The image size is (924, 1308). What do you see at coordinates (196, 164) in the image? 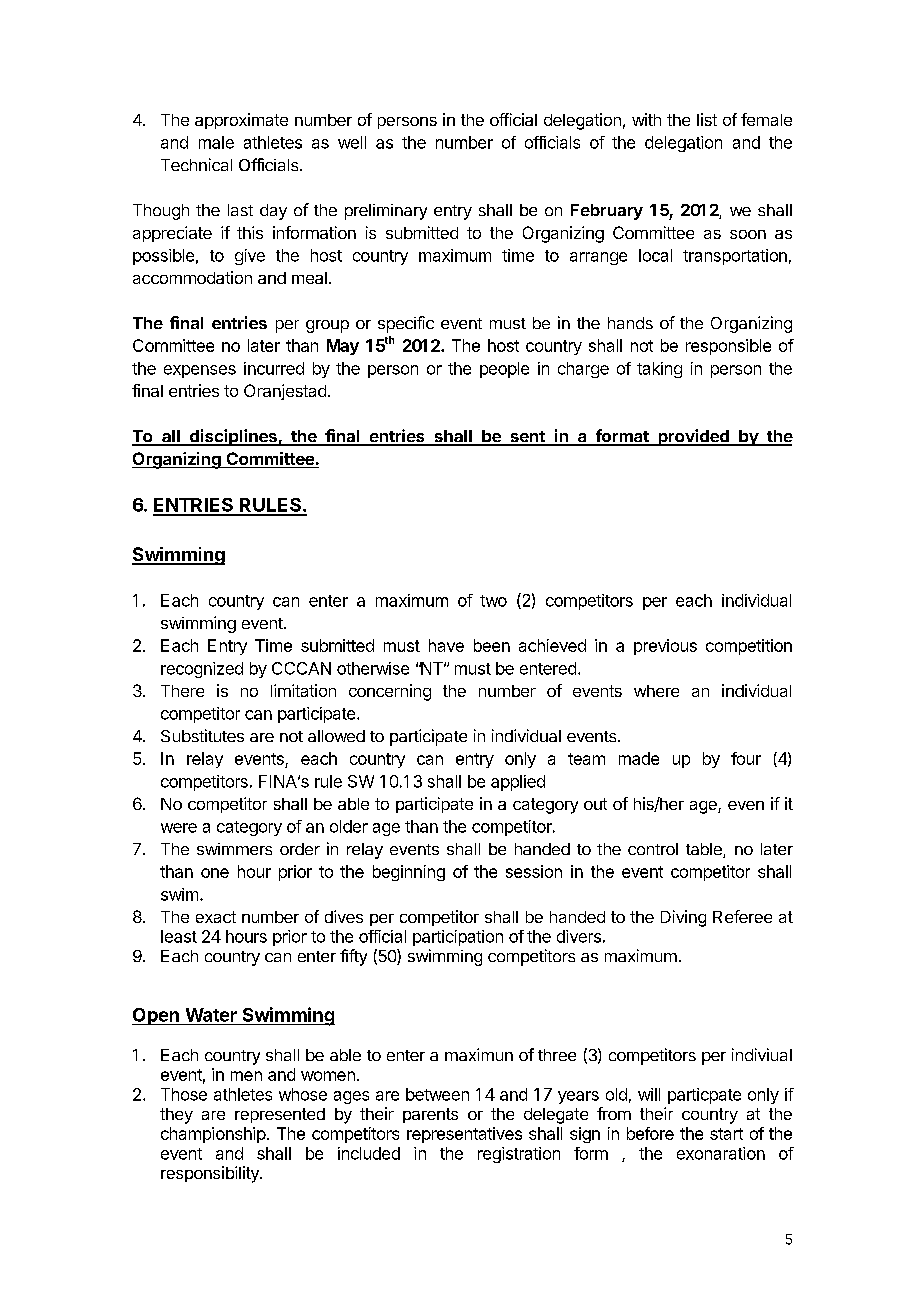
I see `Technical` at bounding box center [196, 164].
